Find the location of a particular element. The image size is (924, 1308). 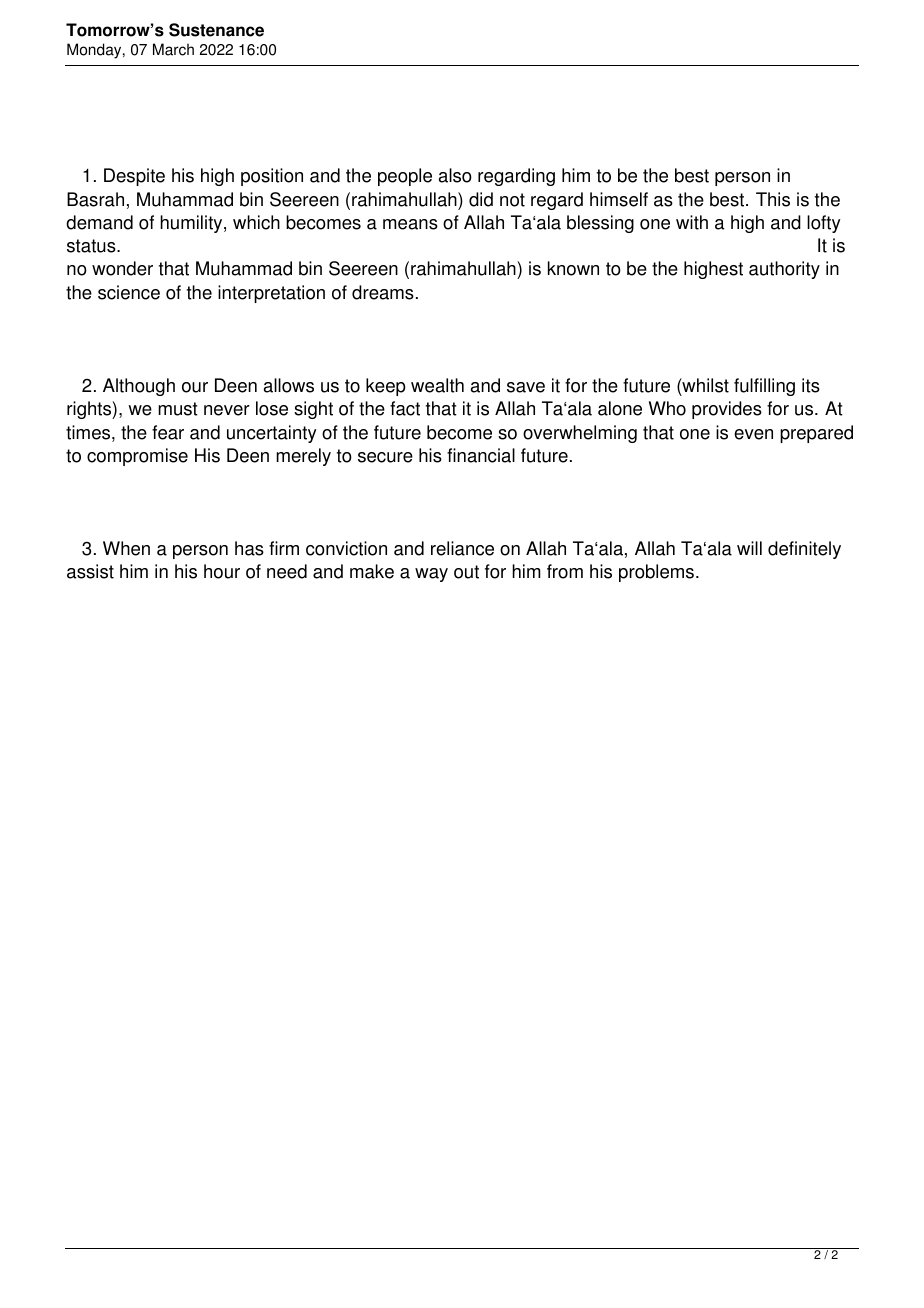

authority is located at coordinates (784, 270).
